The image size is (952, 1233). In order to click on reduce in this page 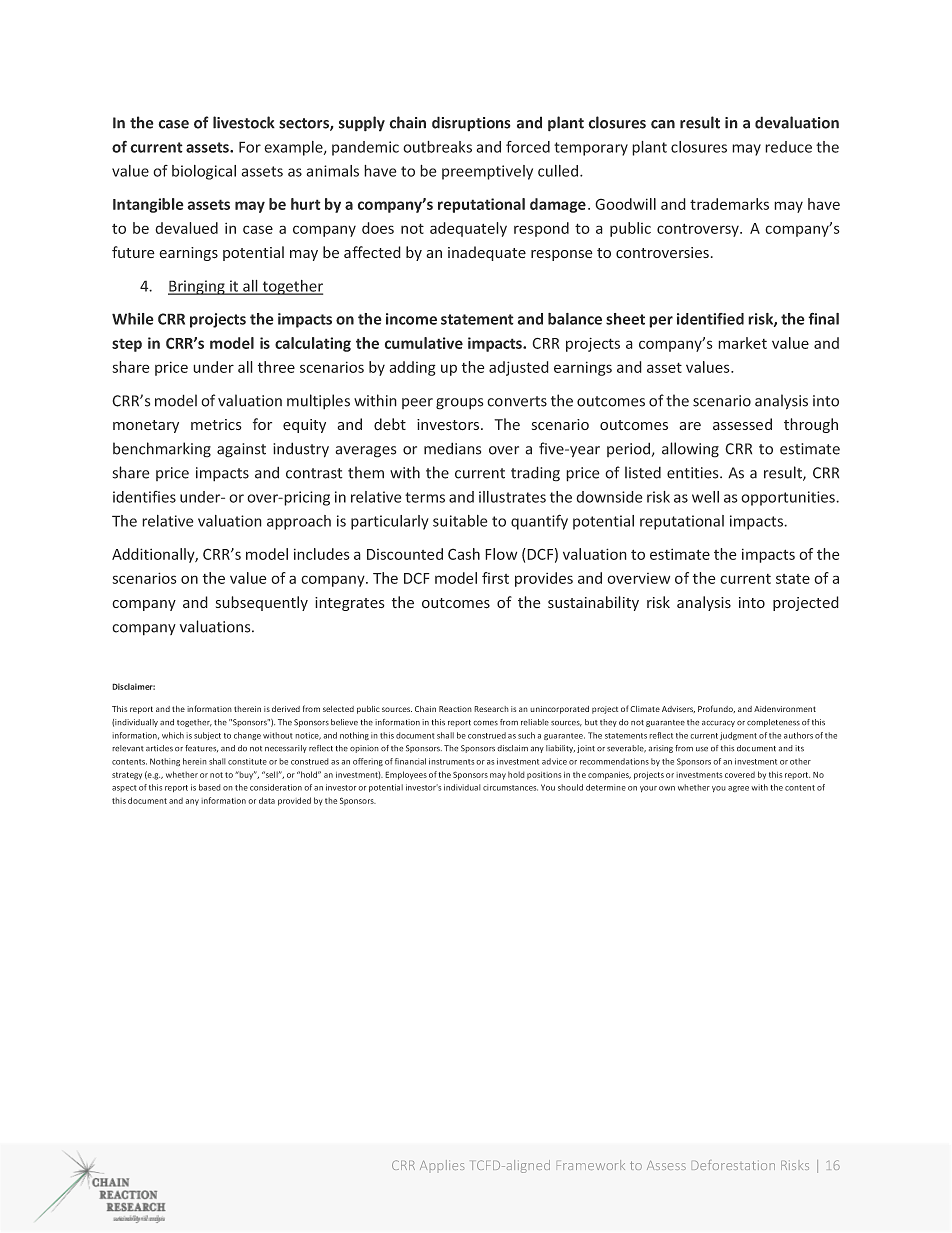, I will do `click(788, 147)`.
